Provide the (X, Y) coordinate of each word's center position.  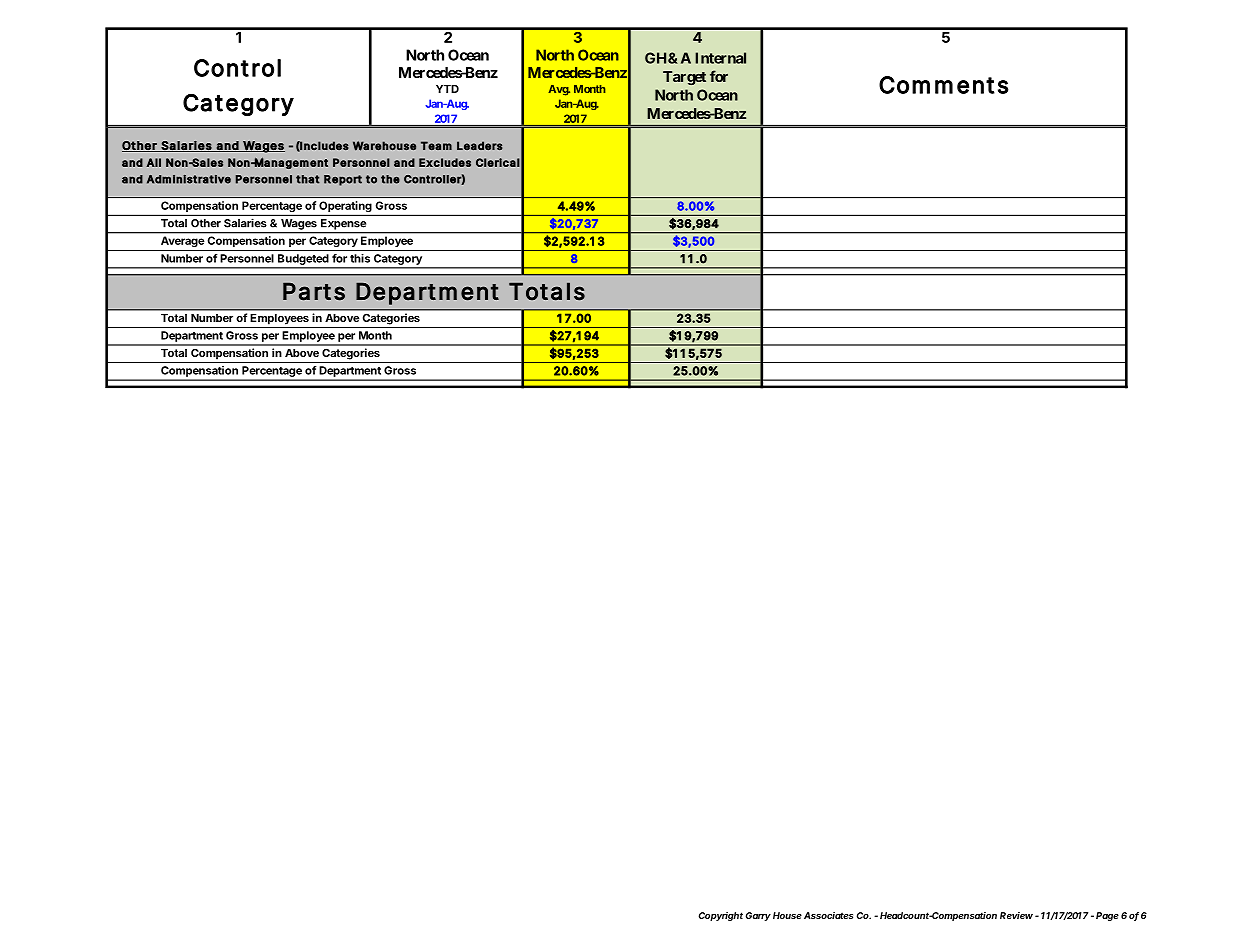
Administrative (189, 179)
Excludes (445, 162)
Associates (828, 915)
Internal (720, 58)
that (308, 179)
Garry (758, 916)
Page (1107, 916)
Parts (314, 291)
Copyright (721, 916)
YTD (447, 89)
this (360, 258)
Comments (944, 85)
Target (684, 78)
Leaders (479, 145)
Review (1018, 915)
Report (343, 180)
